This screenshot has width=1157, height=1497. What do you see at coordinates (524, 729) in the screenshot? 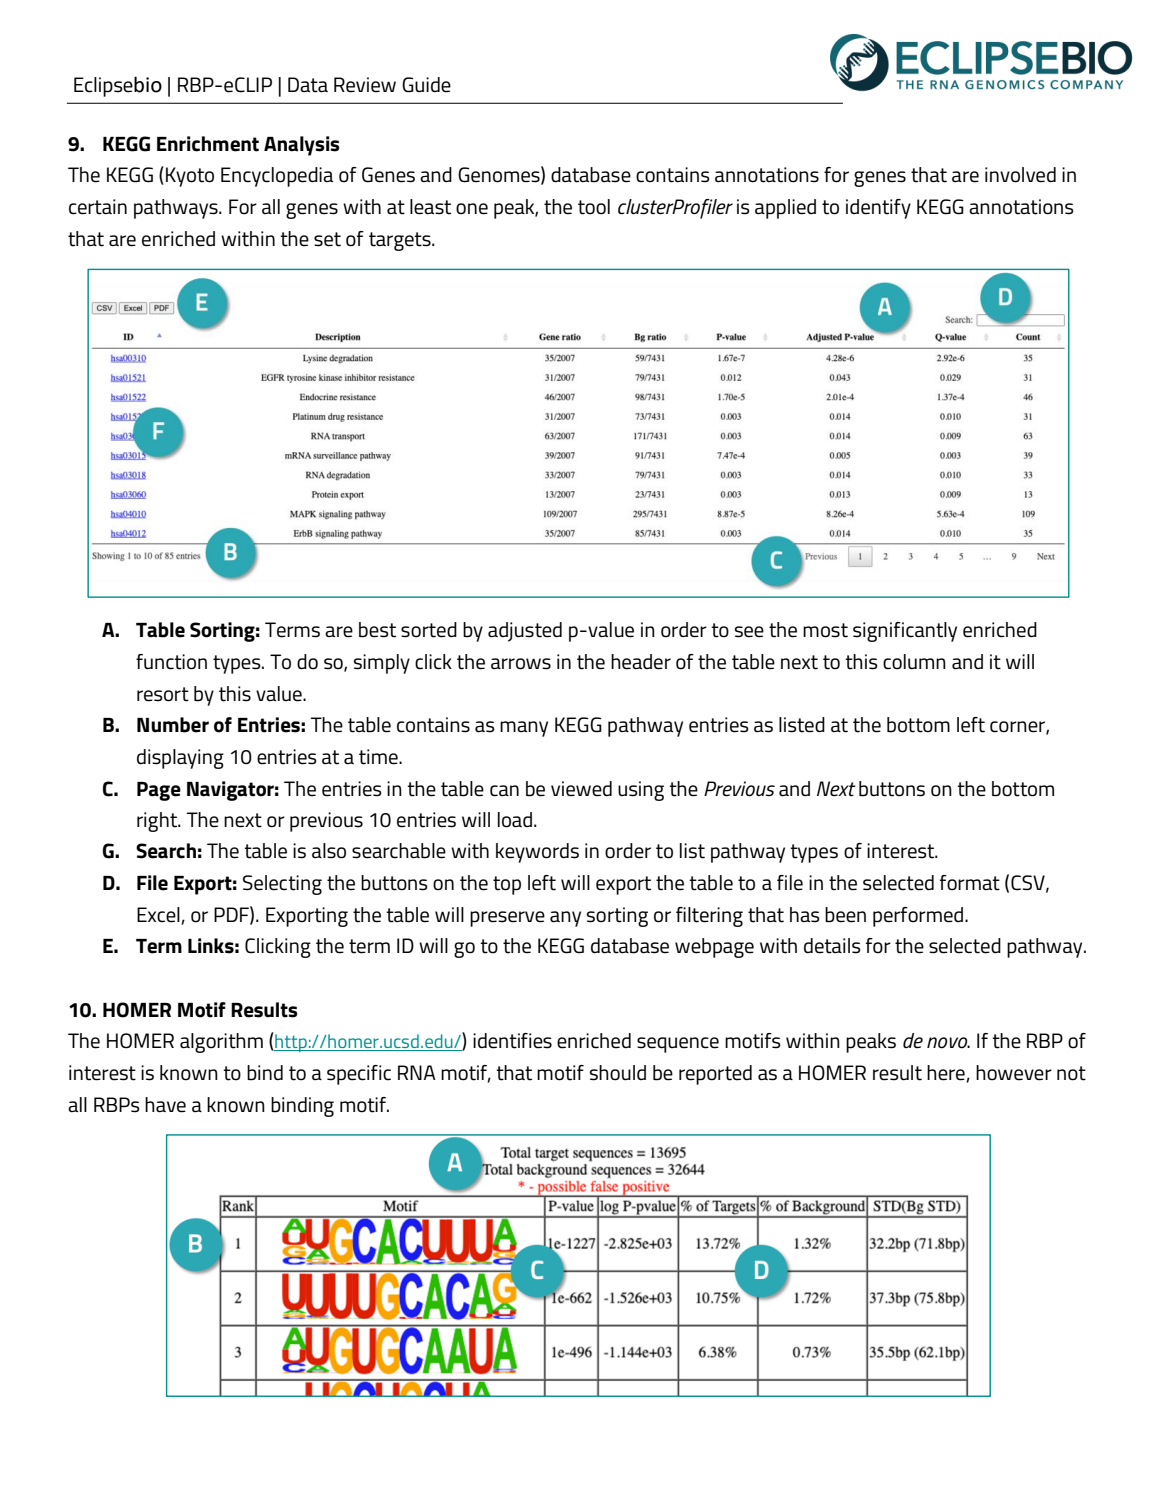
I see `many` at bounding box center [524, 729].
